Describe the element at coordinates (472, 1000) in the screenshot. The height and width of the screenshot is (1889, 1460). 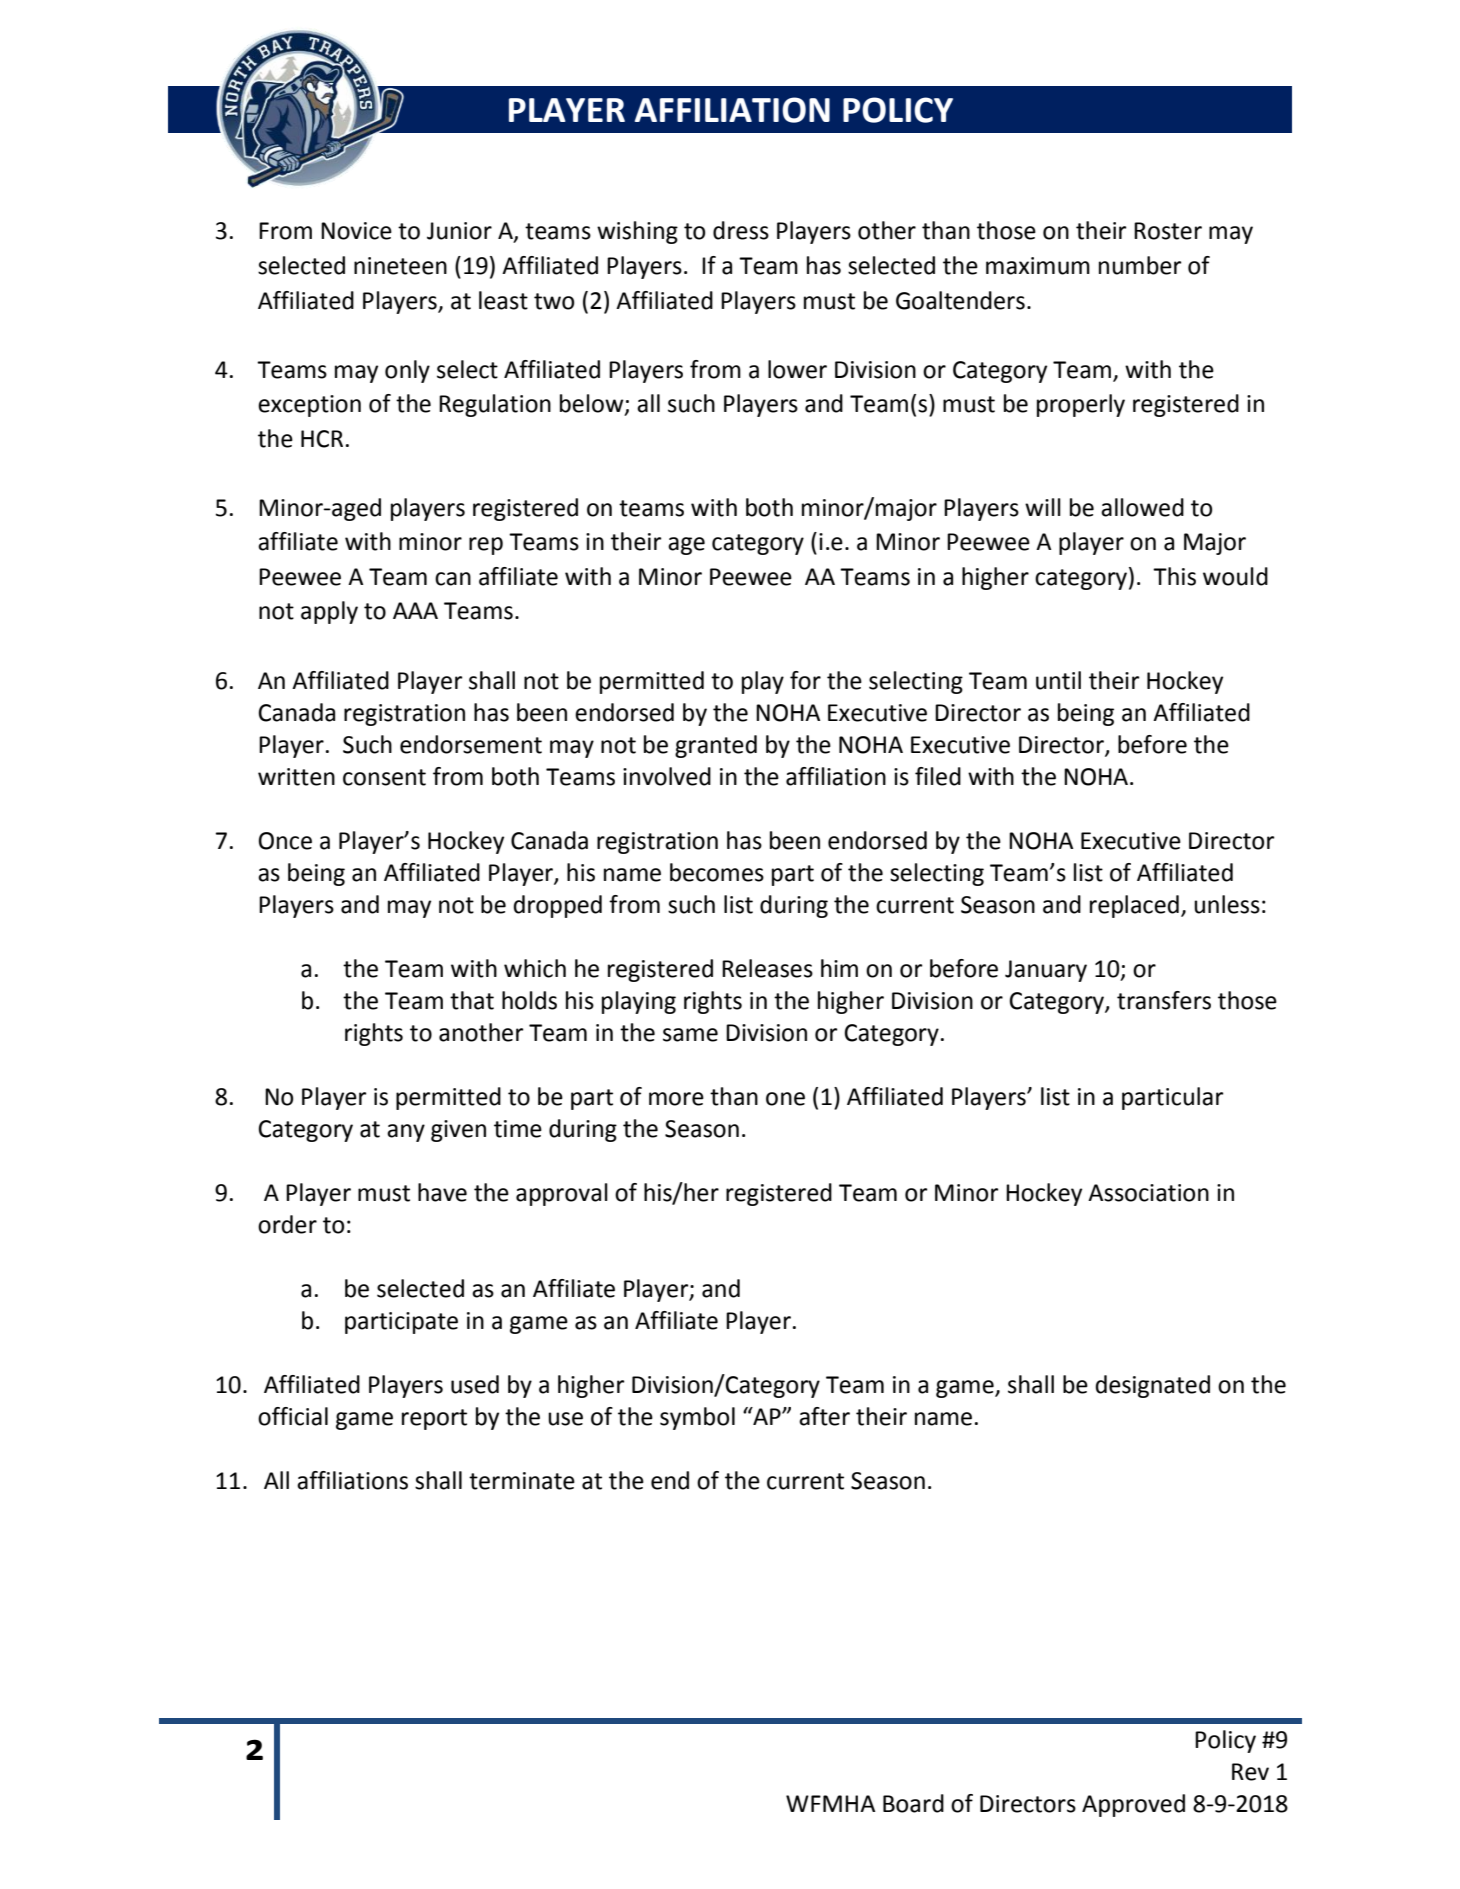
I see `that` at that location.
